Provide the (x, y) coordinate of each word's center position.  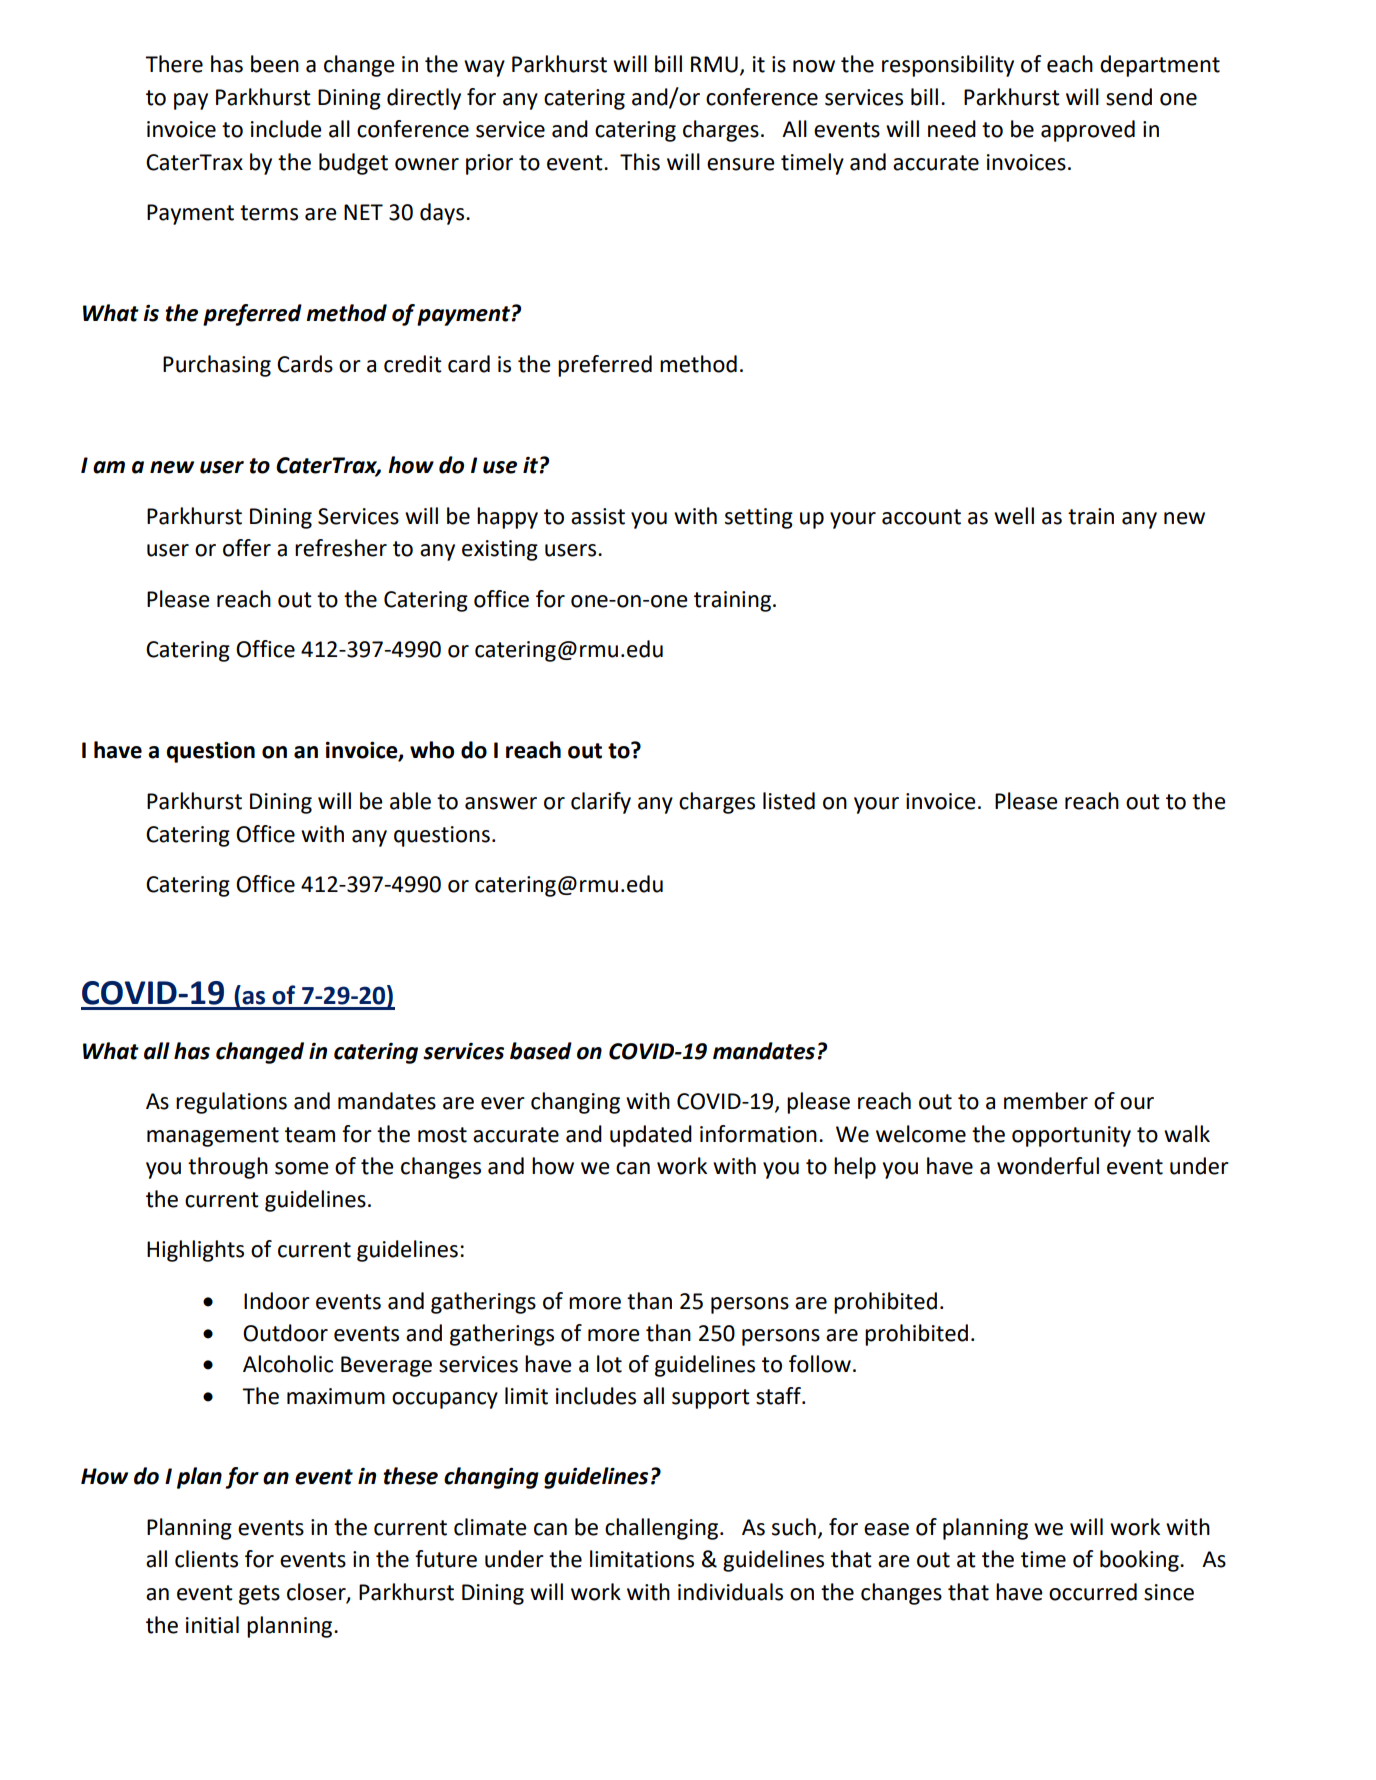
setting (759, 518)
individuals (730, 1592)
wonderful (1048, 1166)
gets (259, 1595)
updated (651, 1136)
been (275, 64)
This (640, 162)
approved (1088, 131)
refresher (341, 548)
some (302, 1168)
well (1014, 516)
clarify (601, 803)
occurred (1093, 1592)
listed (789, 801)
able (410, 801)
